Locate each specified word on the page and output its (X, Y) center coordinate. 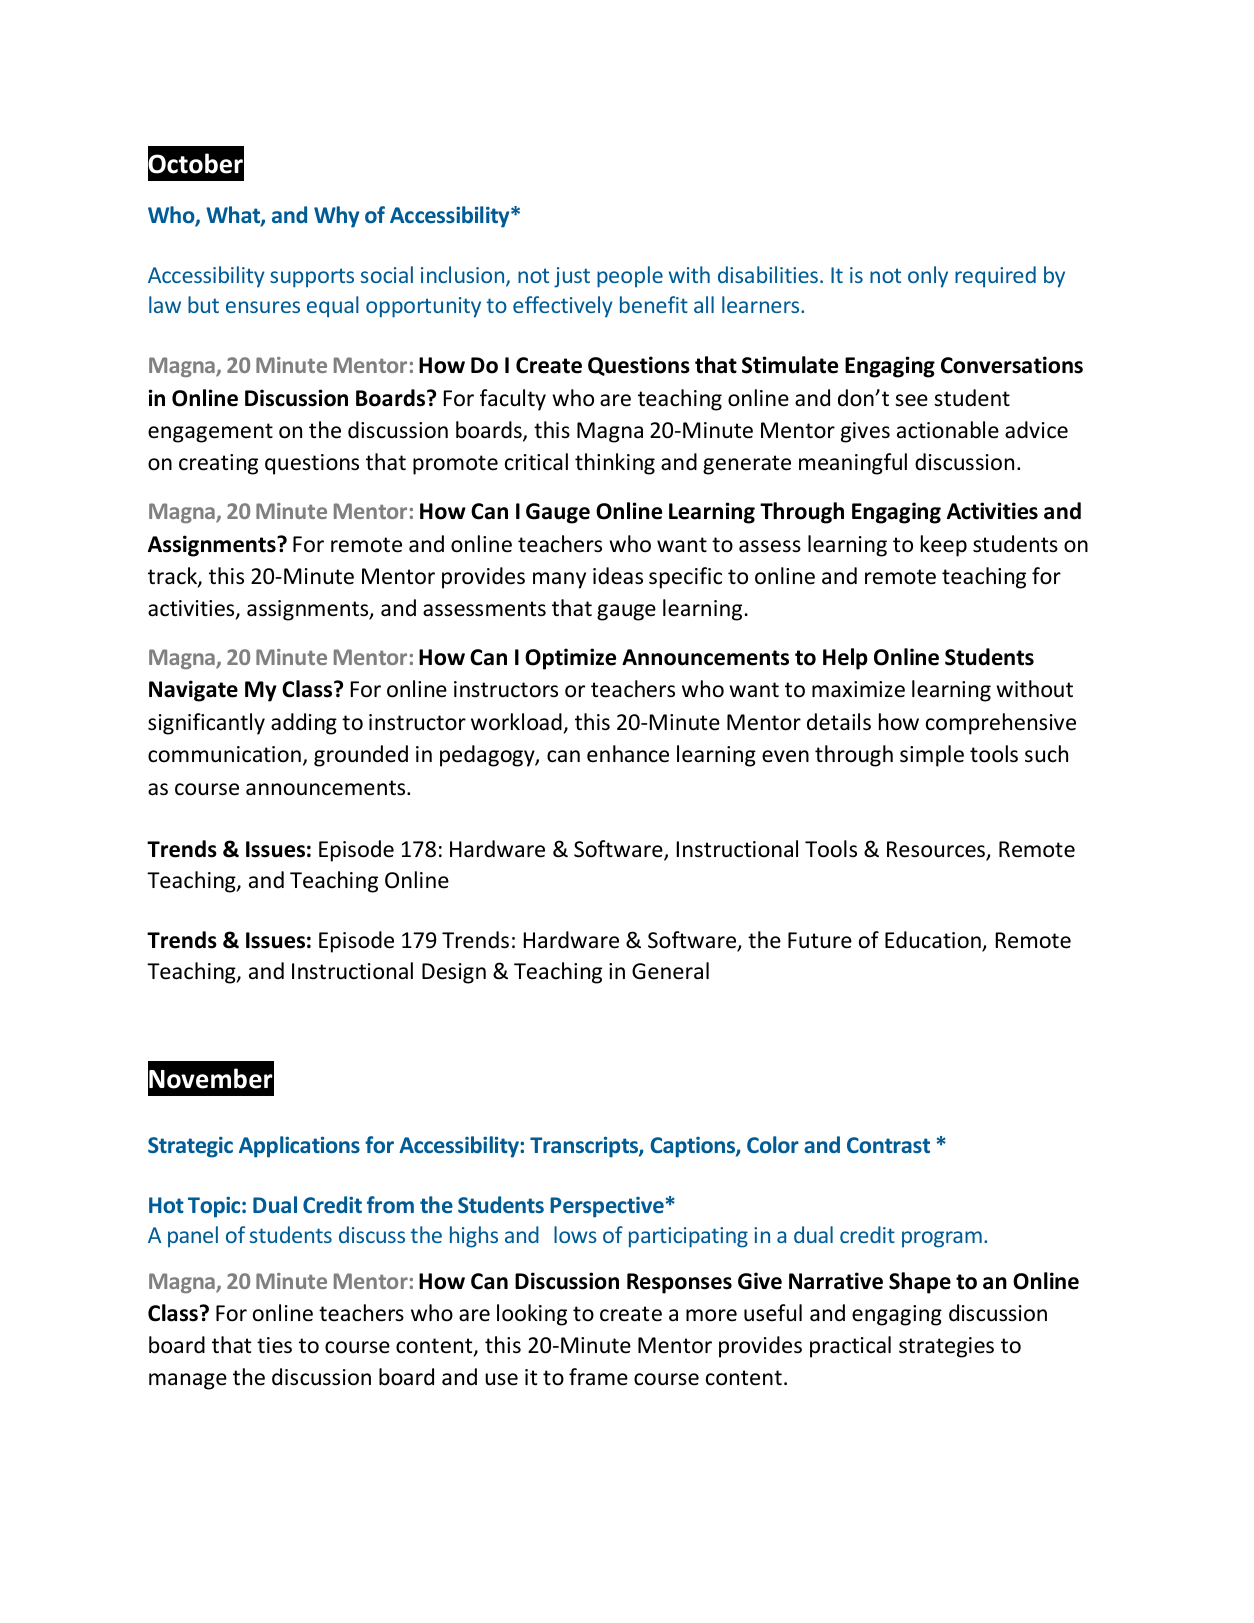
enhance (628, 754)
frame (598, 1377)
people (630, 277)
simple (932, 756)
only (928, 277)
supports (312, 278)
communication (224, 754)
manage (188, 1381)
